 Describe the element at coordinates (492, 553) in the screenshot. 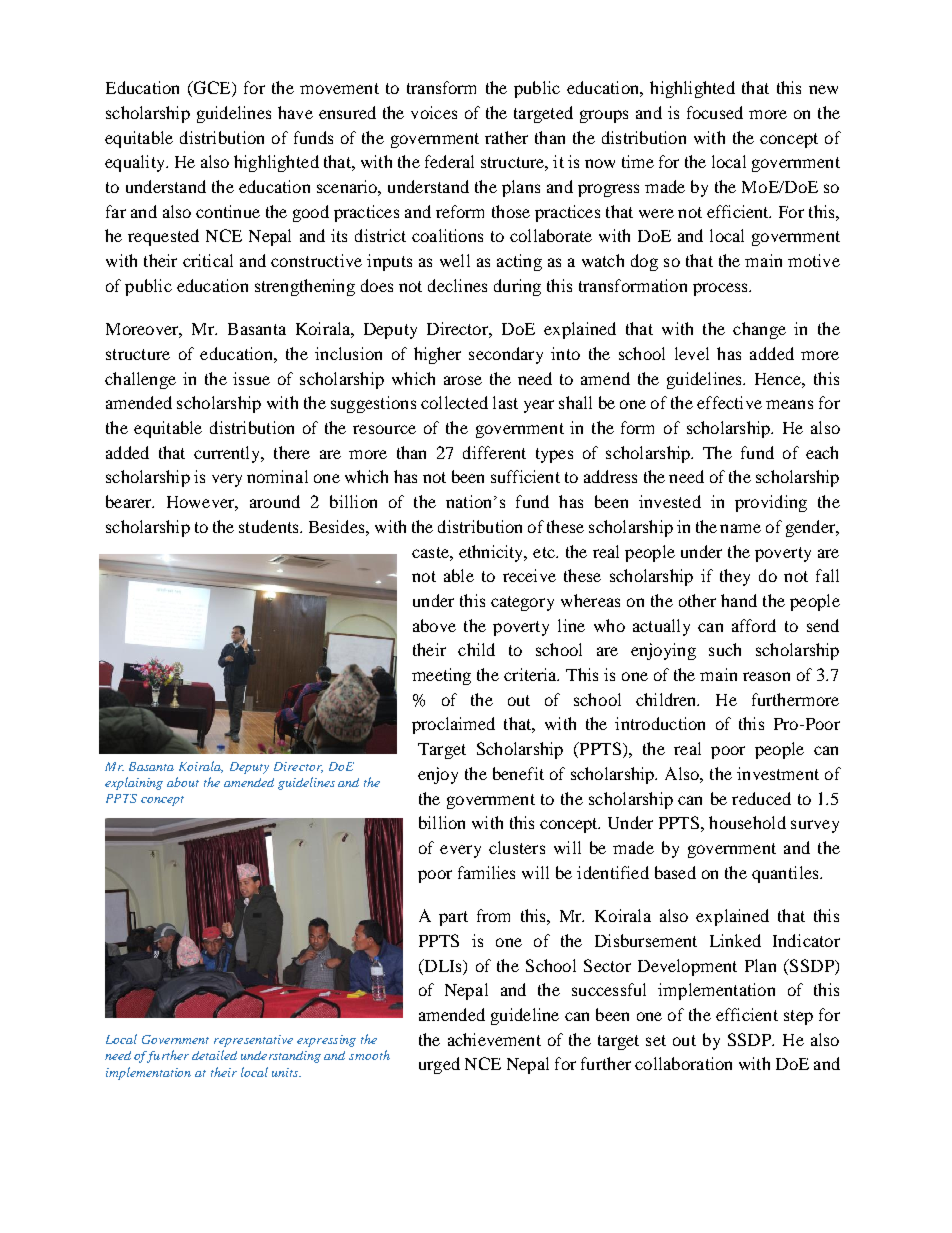

I see `ethnicity` at that location.
